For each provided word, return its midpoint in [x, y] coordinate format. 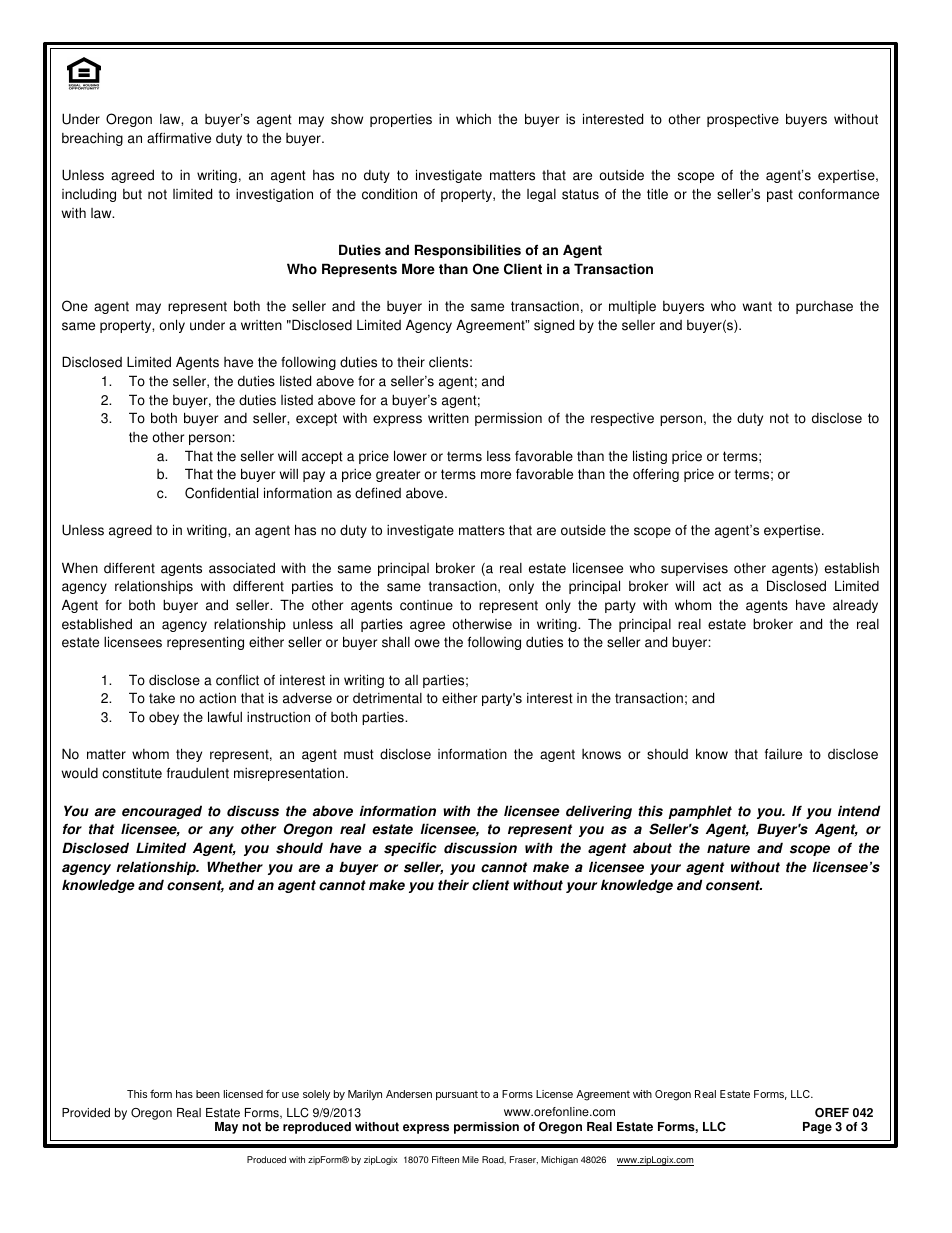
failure [783, 754]
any [221, 831]
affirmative [179, 138]
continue [426, 605]
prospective [743, 120]
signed [554, 326]
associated [242, 568]
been [208, 1094]
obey [164, 718]
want [757, 306]
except [316, 419]
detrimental [387, 698]
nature [728, 848]
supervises [694, 569]
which [473, 119]
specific [410, 849]
